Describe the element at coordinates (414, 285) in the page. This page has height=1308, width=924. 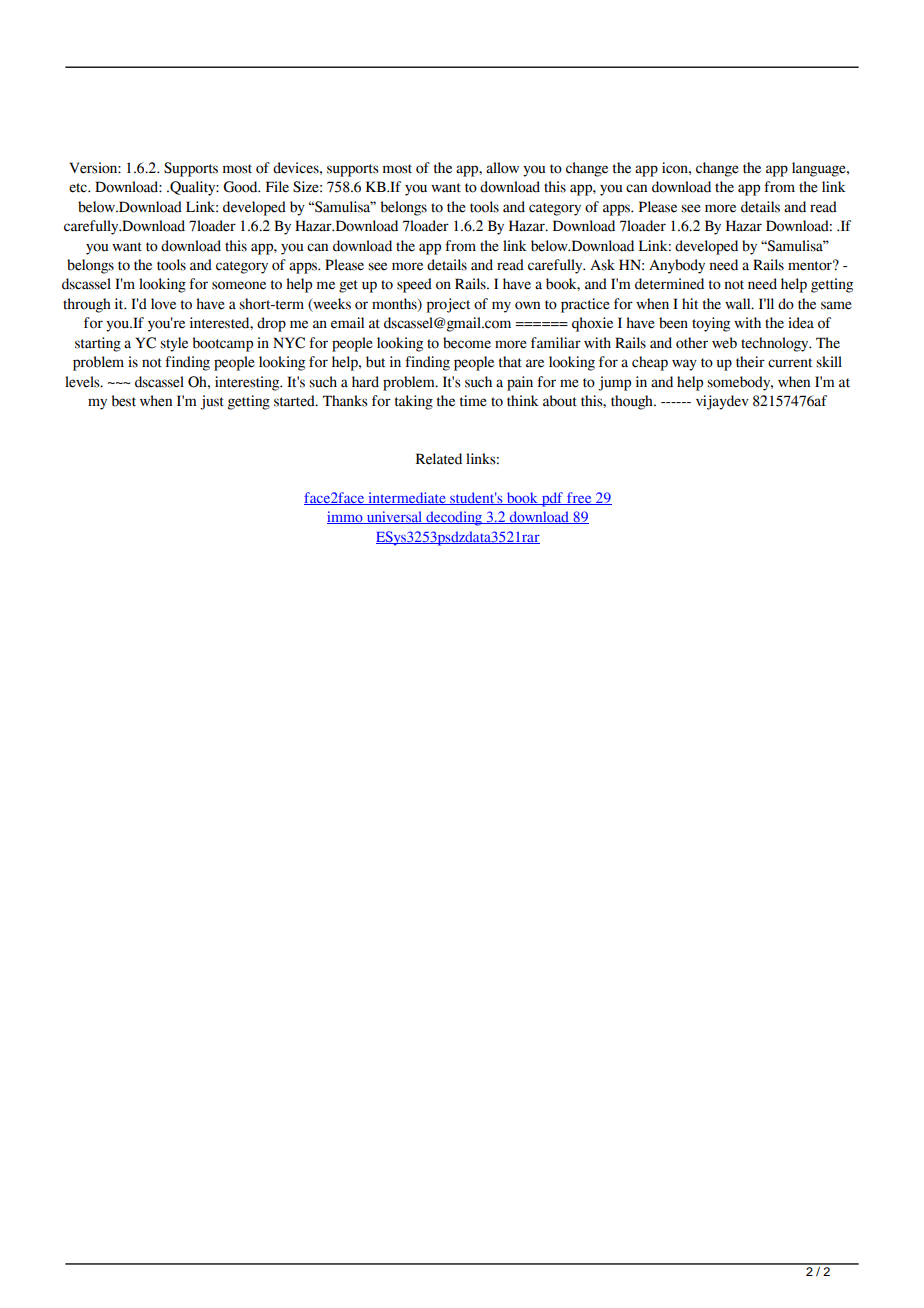
I see `speed` at that location.
